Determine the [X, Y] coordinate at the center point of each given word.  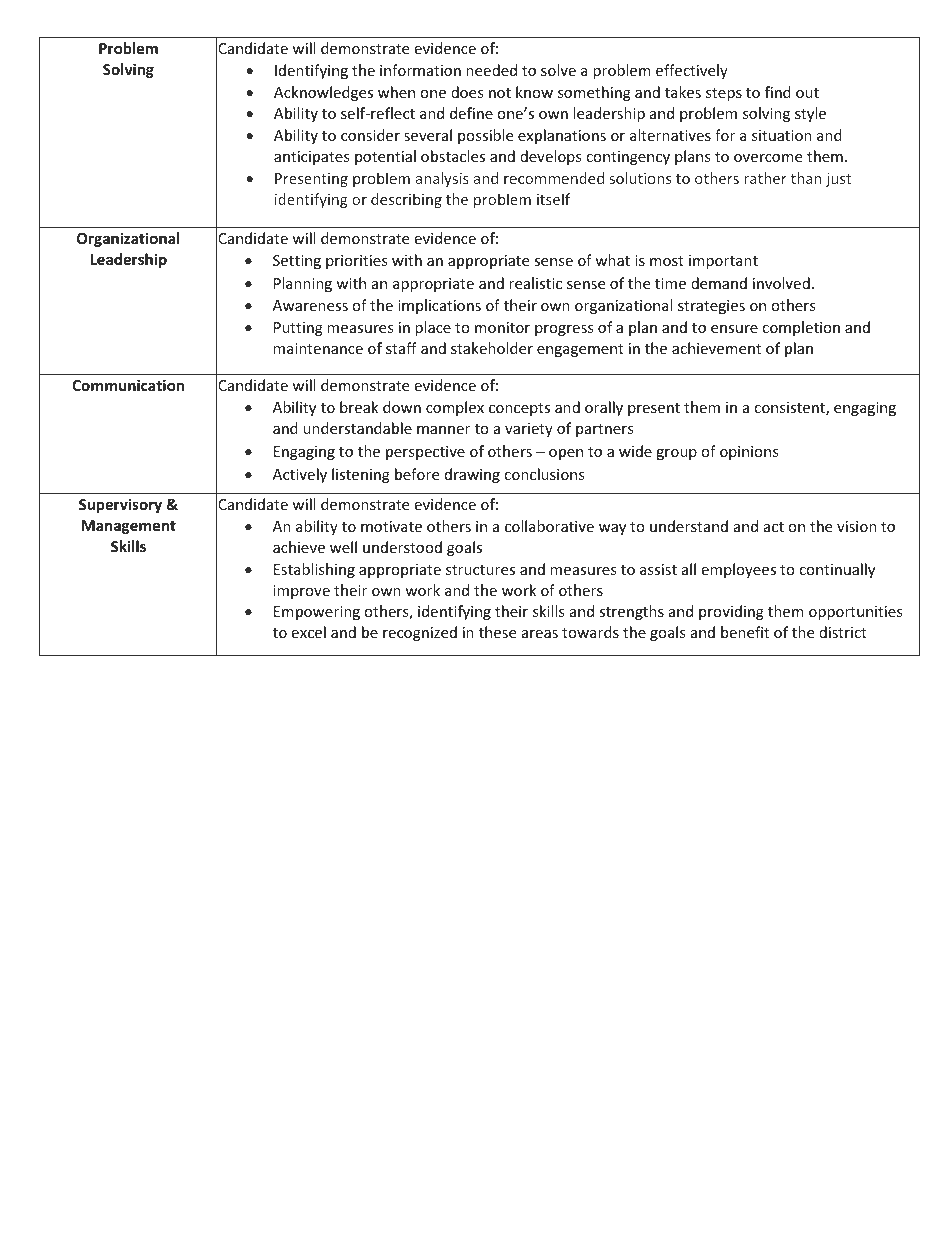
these [497, 632]
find [778, 92]
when [396, 92]
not [500, 93]
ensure [734, 329]
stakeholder [492, 348]
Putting [298, 329]
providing [731, 612]
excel [308, 632]
